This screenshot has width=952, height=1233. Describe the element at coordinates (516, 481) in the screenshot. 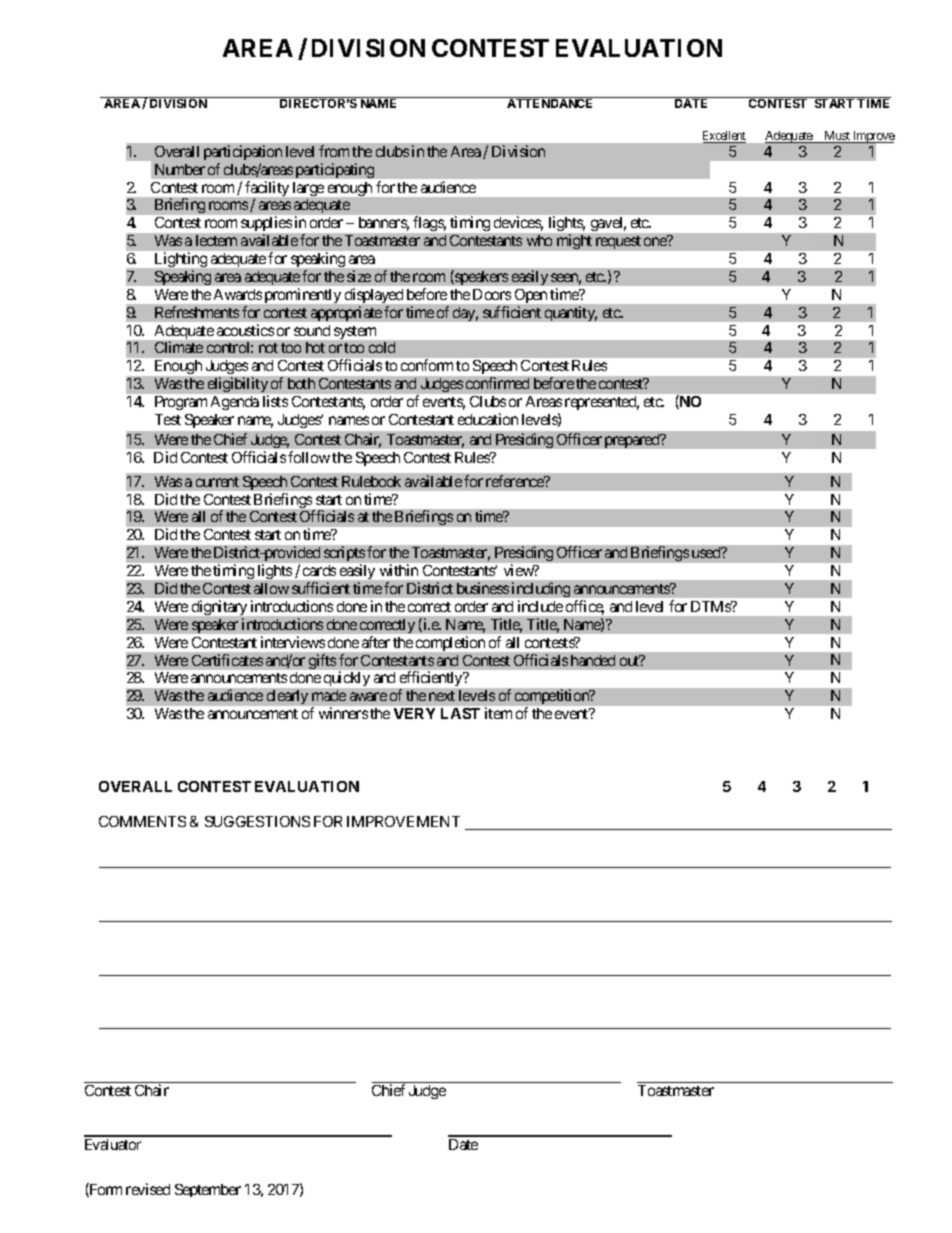

I see `reference` at that location.
